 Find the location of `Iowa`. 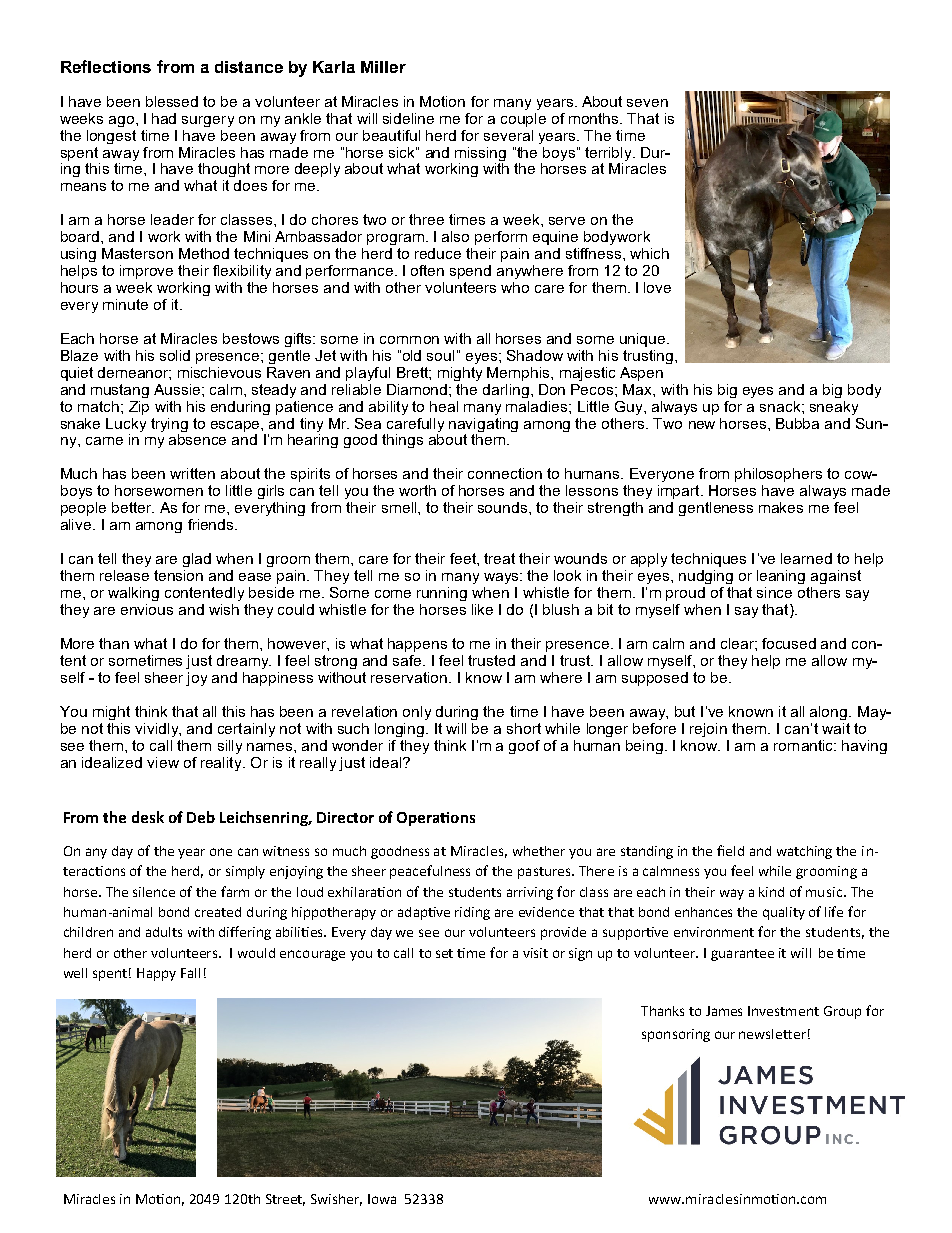

Iowa is located at coordinates (382, 1199).
